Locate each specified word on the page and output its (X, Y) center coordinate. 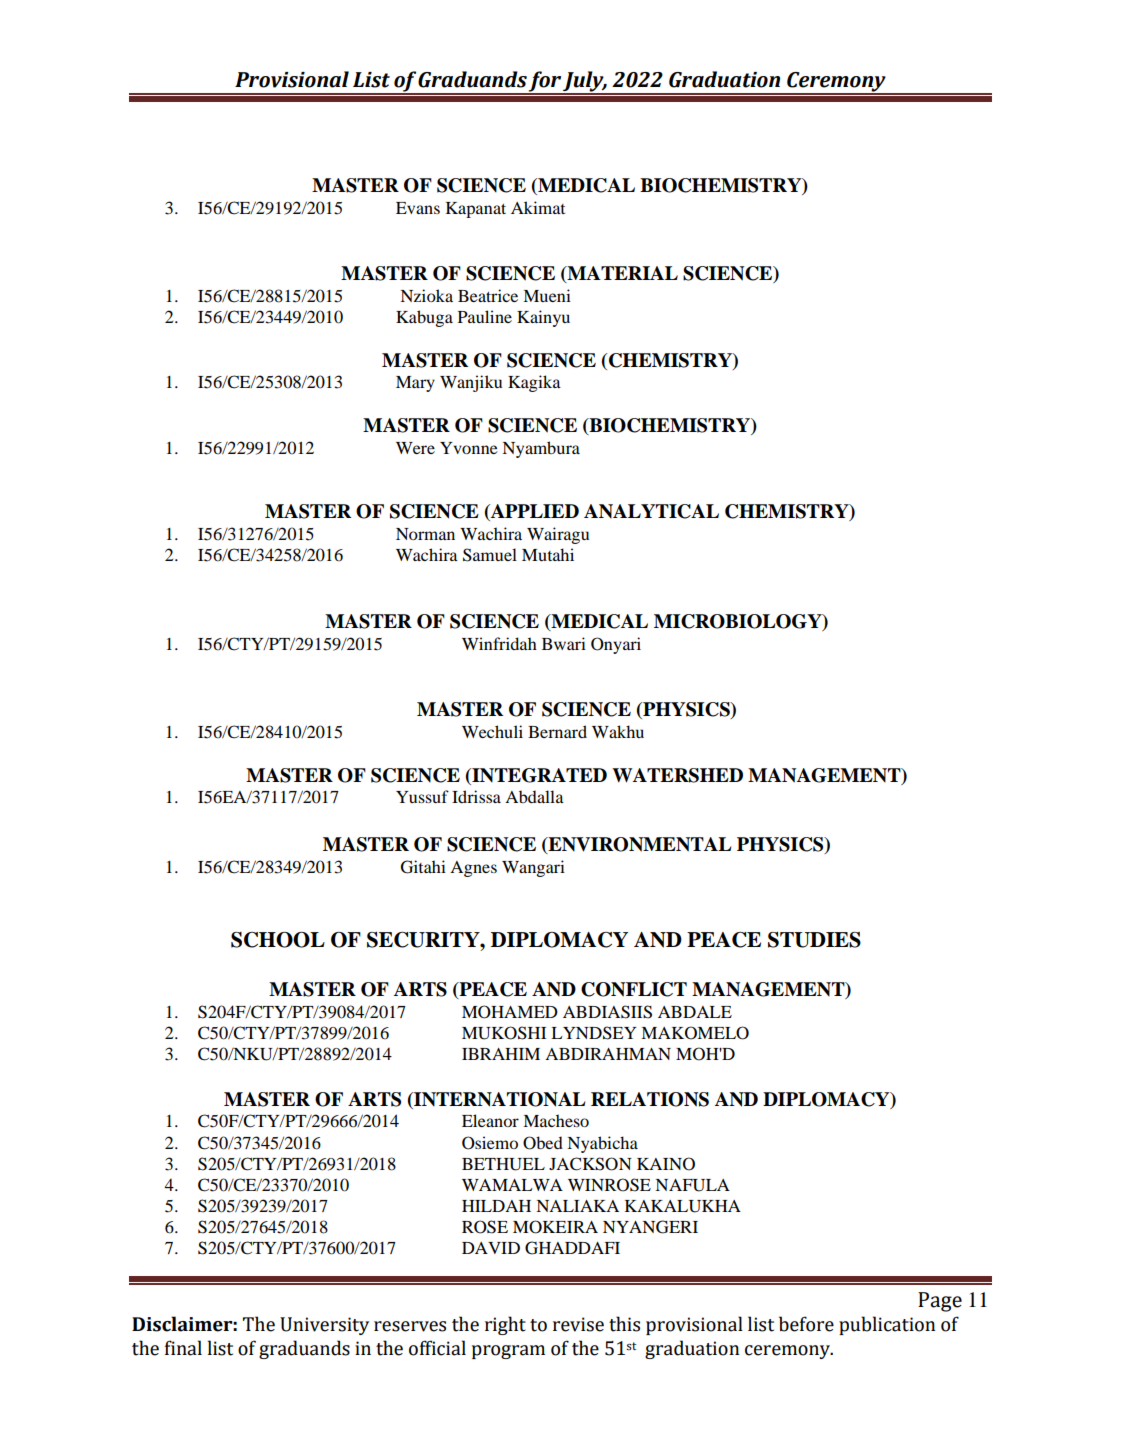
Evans (418, 208)
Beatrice (488, 295)
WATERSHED (677, 775)
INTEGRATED (538, 775)
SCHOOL (278, 940)
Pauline (485, 316)
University (324, 1326)
